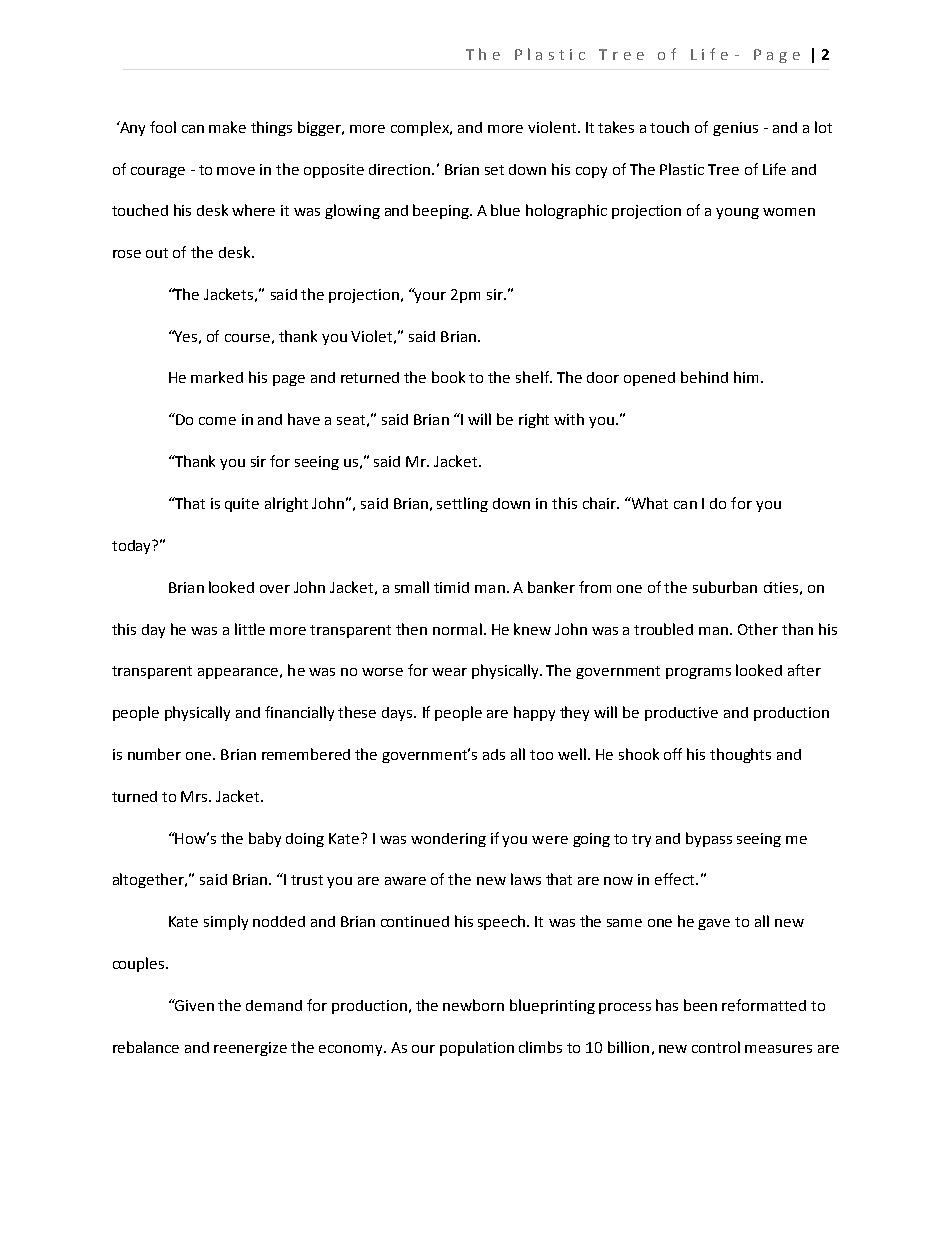  Describe the element at coordinates (154, 754) in the screenshot. I see `number` at that location.
